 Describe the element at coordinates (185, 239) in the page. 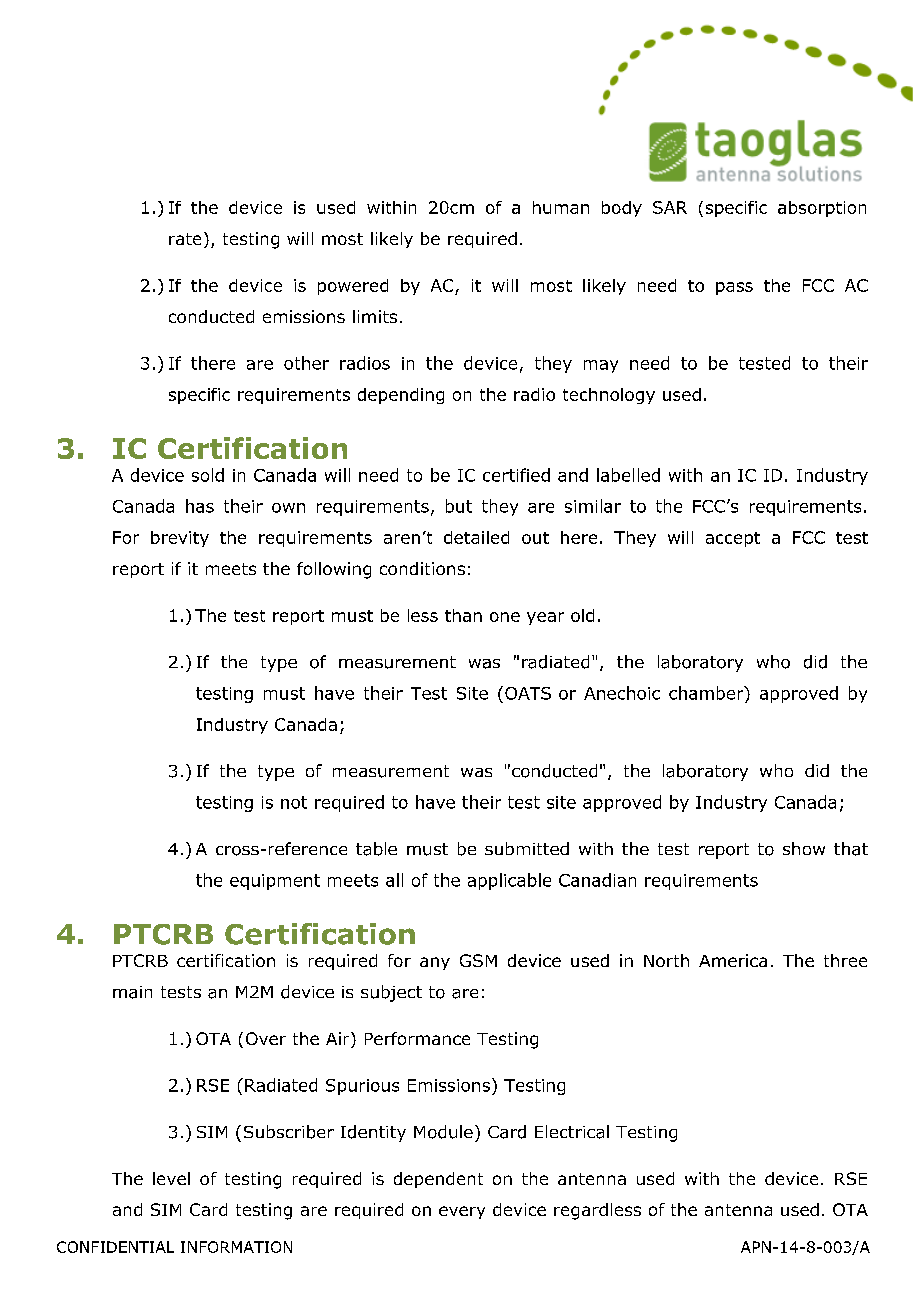

I see `rate` at that location.
